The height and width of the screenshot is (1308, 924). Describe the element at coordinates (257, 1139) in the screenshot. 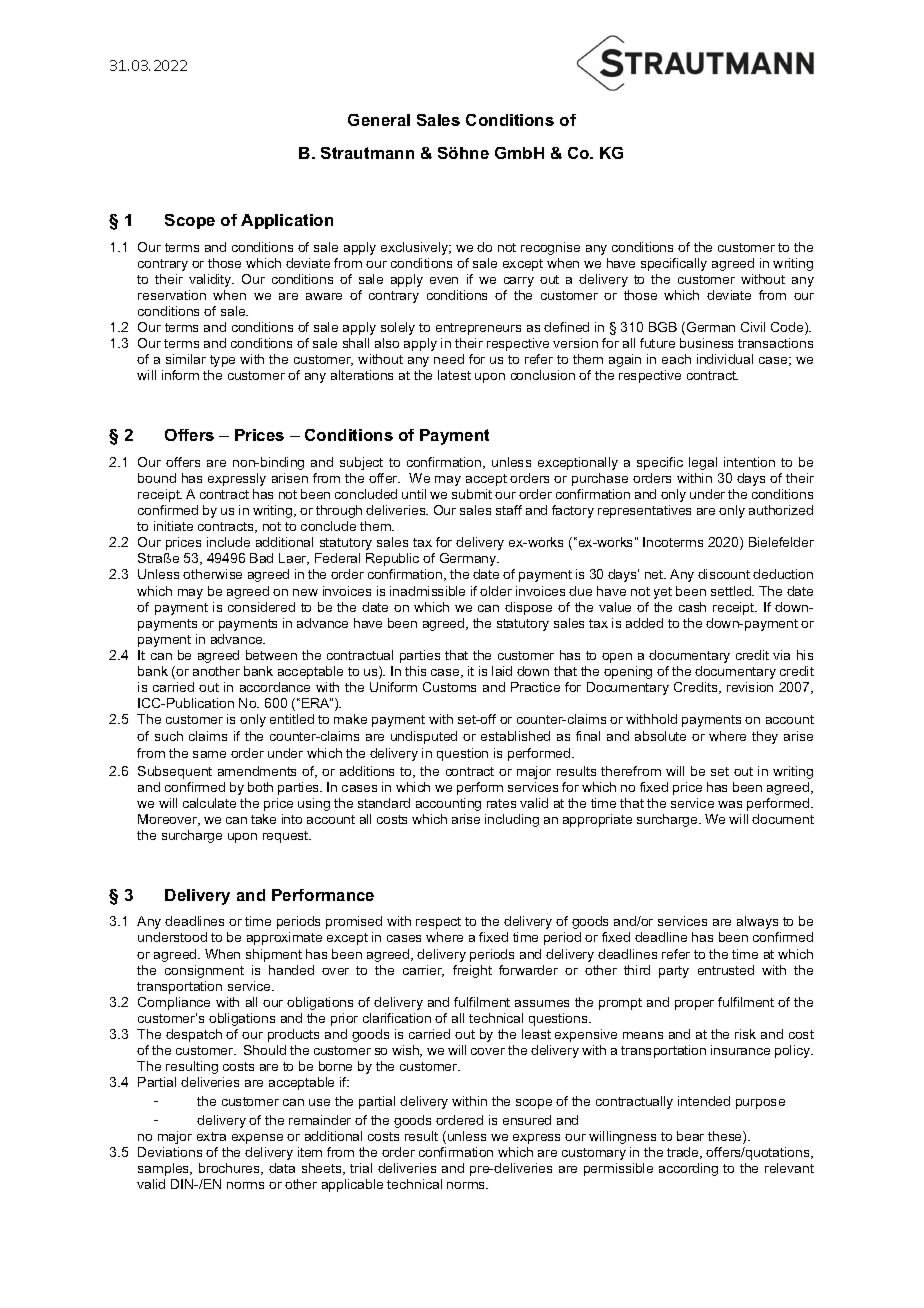

I see `expense` at that location.
